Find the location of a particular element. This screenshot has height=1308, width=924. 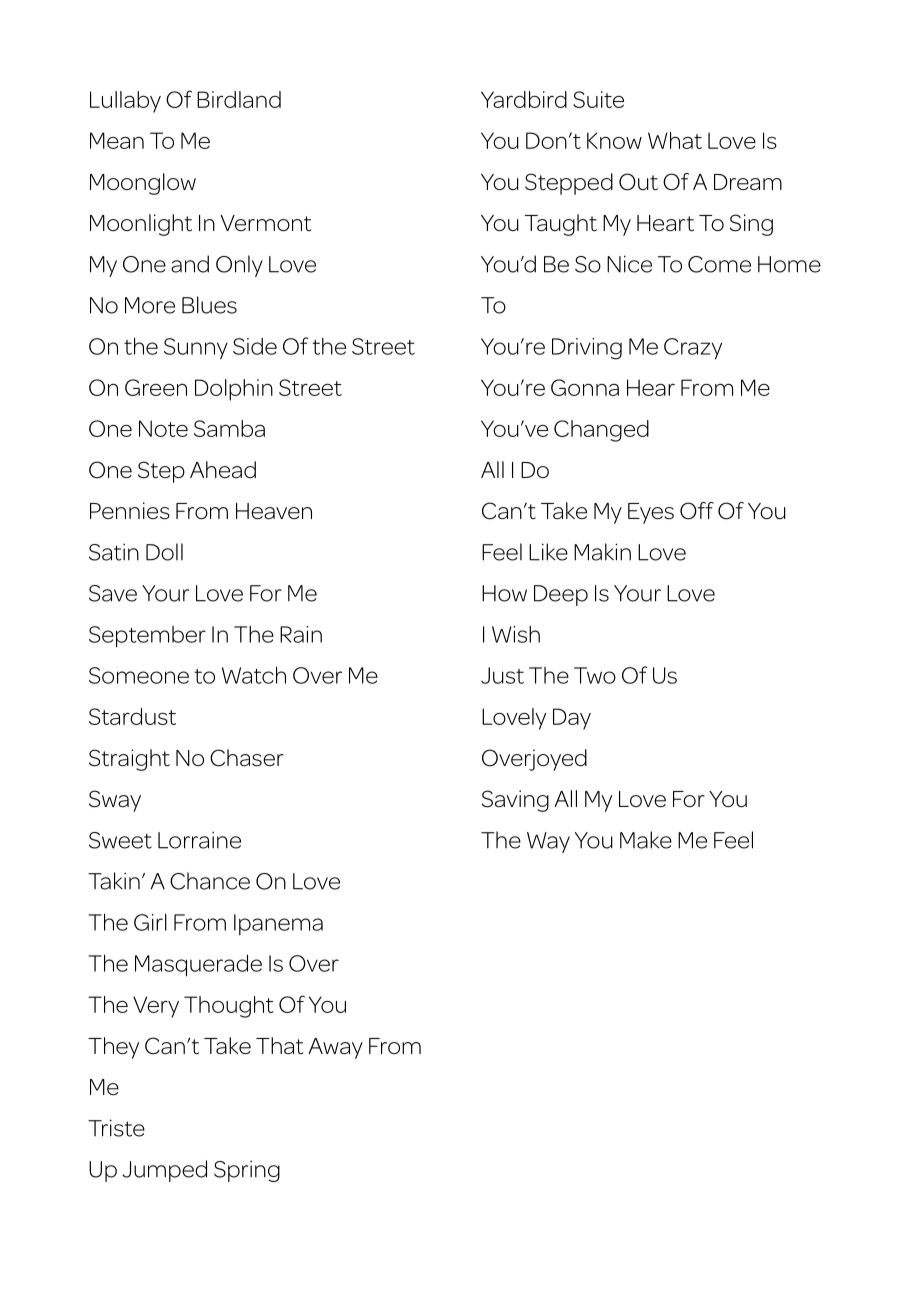

September is located at coordinates (147, 637).
